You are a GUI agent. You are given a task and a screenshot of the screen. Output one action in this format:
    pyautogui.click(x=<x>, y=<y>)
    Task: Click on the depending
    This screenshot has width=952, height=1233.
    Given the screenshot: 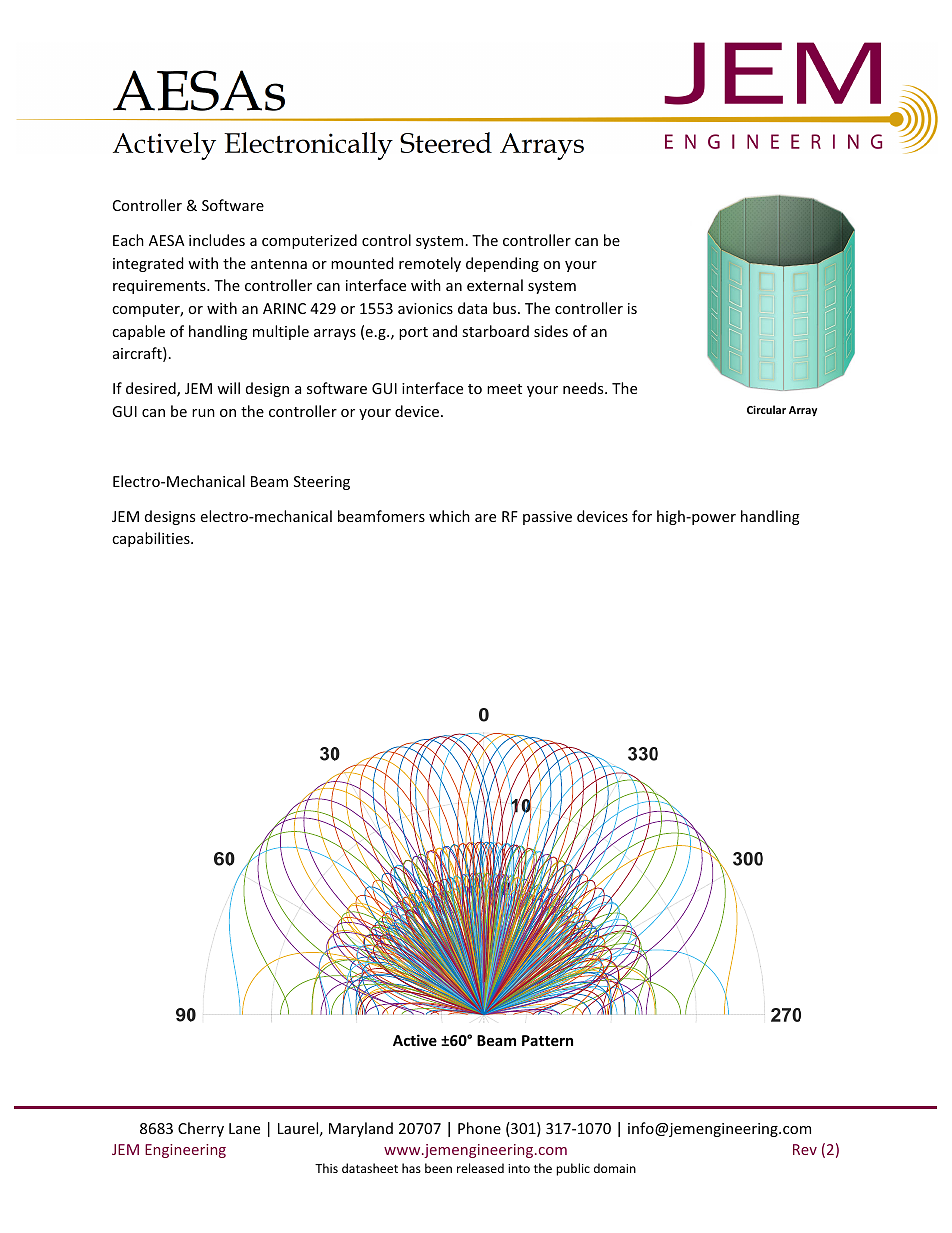 What is the action you would take?
    pyautogui.click(x=502, y=264)
